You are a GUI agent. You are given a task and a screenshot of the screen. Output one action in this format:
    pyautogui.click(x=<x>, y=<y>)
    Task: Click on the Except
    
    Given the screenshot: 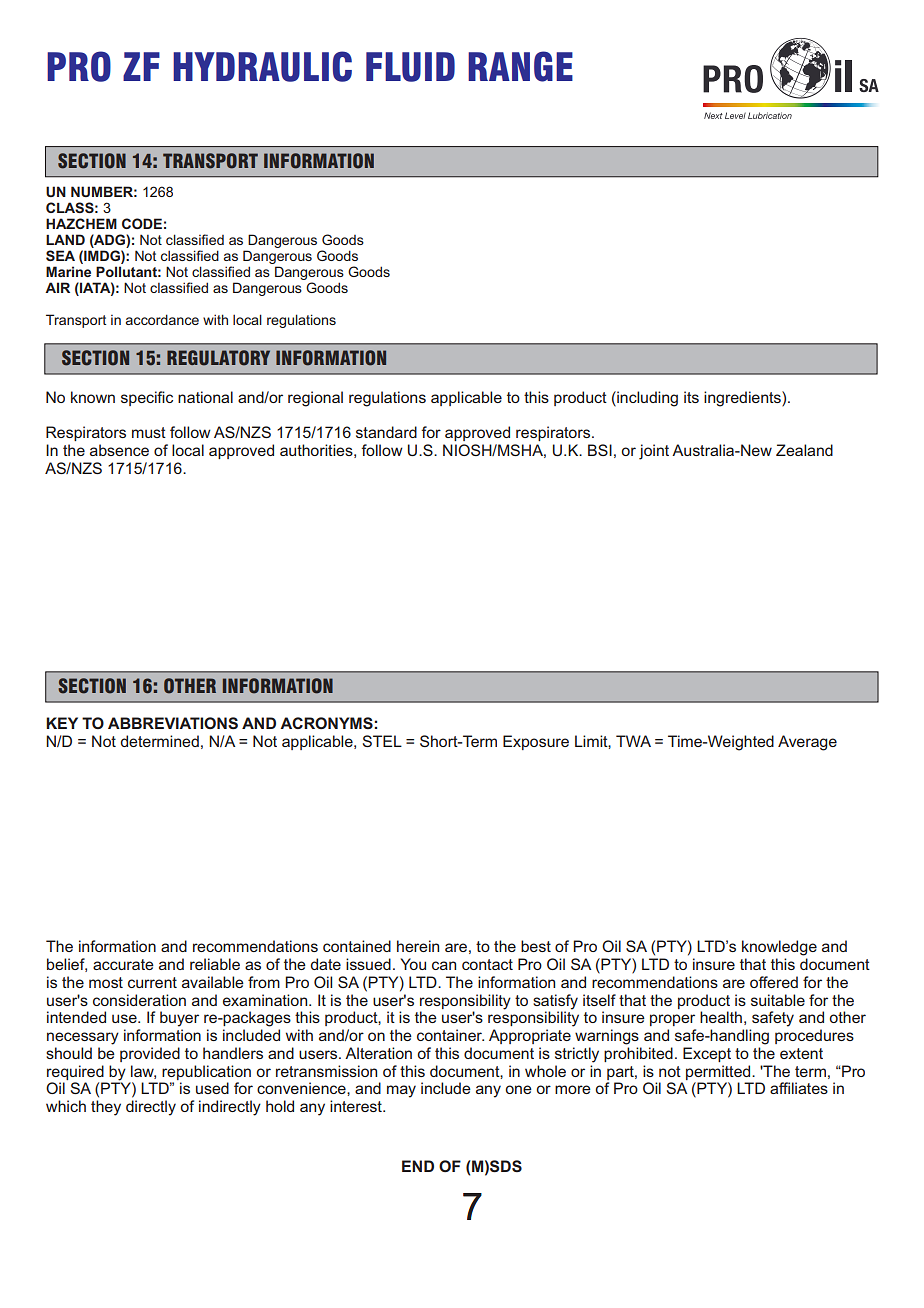 What is the action you would take?
    pyautogui.click(x=707, y=1054)
